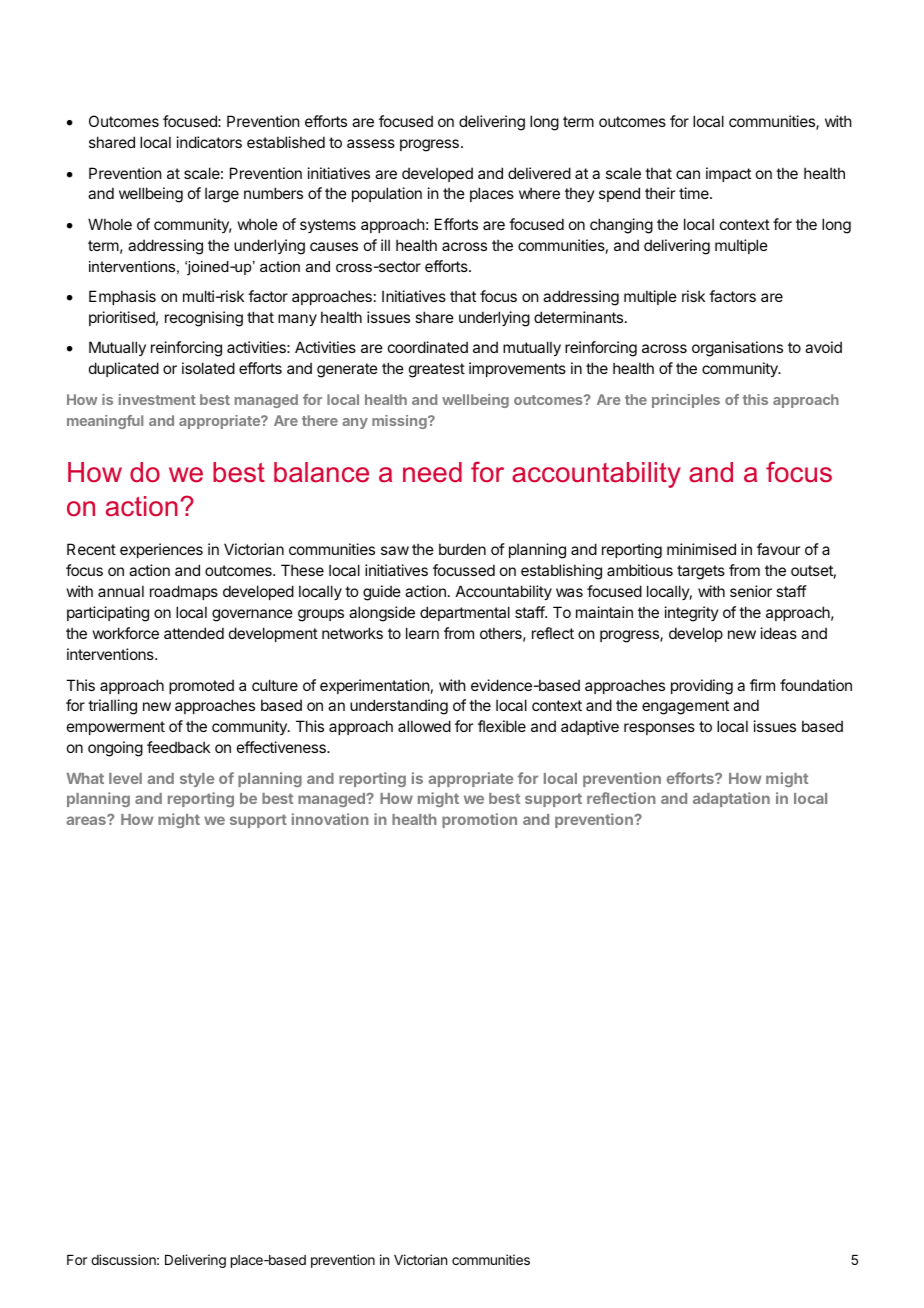 The image size is (924, 1308). I want to click on delivered, so click(539, 173).
